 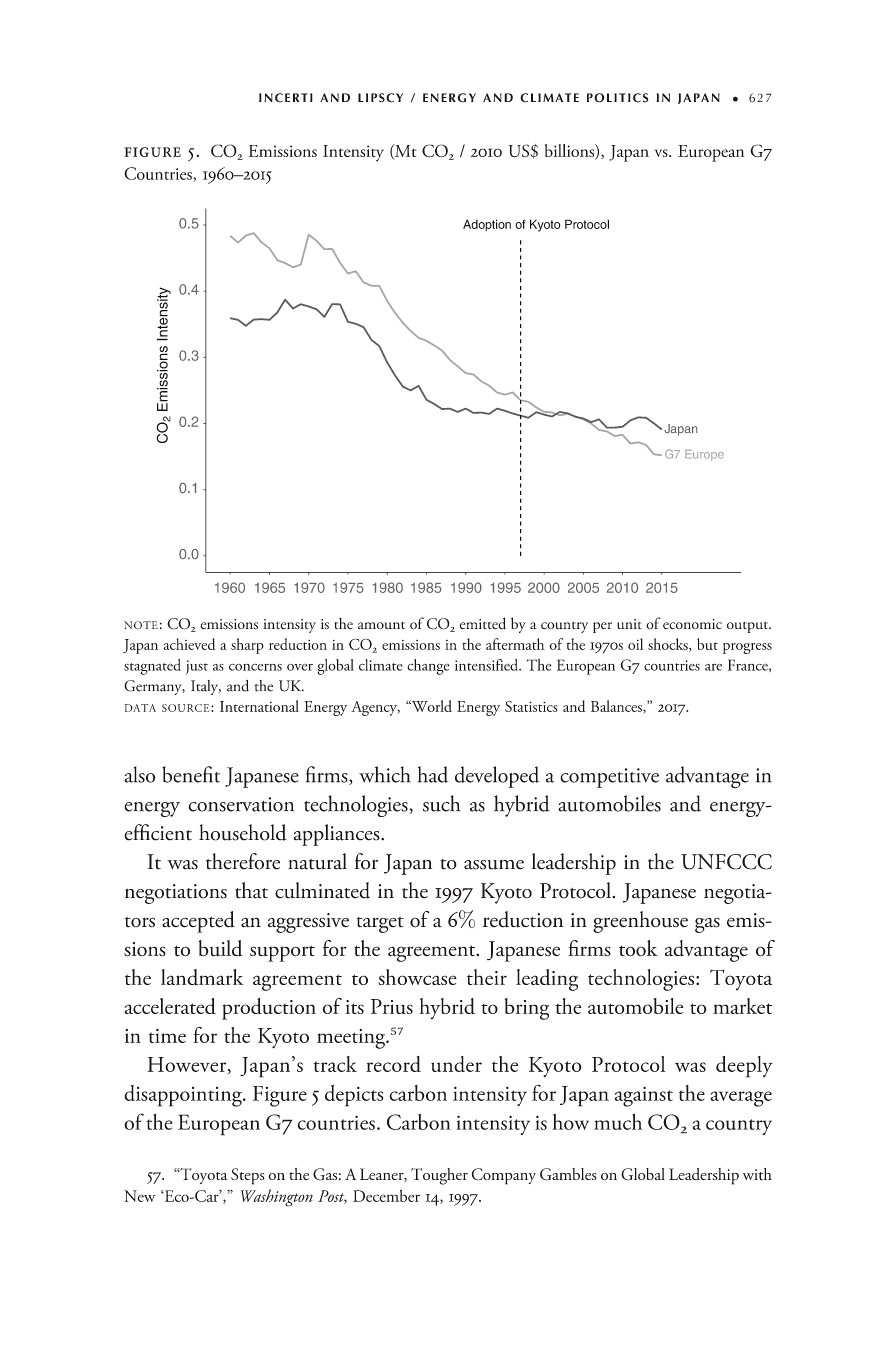 What do you see at coordinates (439, 1176) in the screenshot?
I see `Tougher` at bounding box center [439, 1176].
